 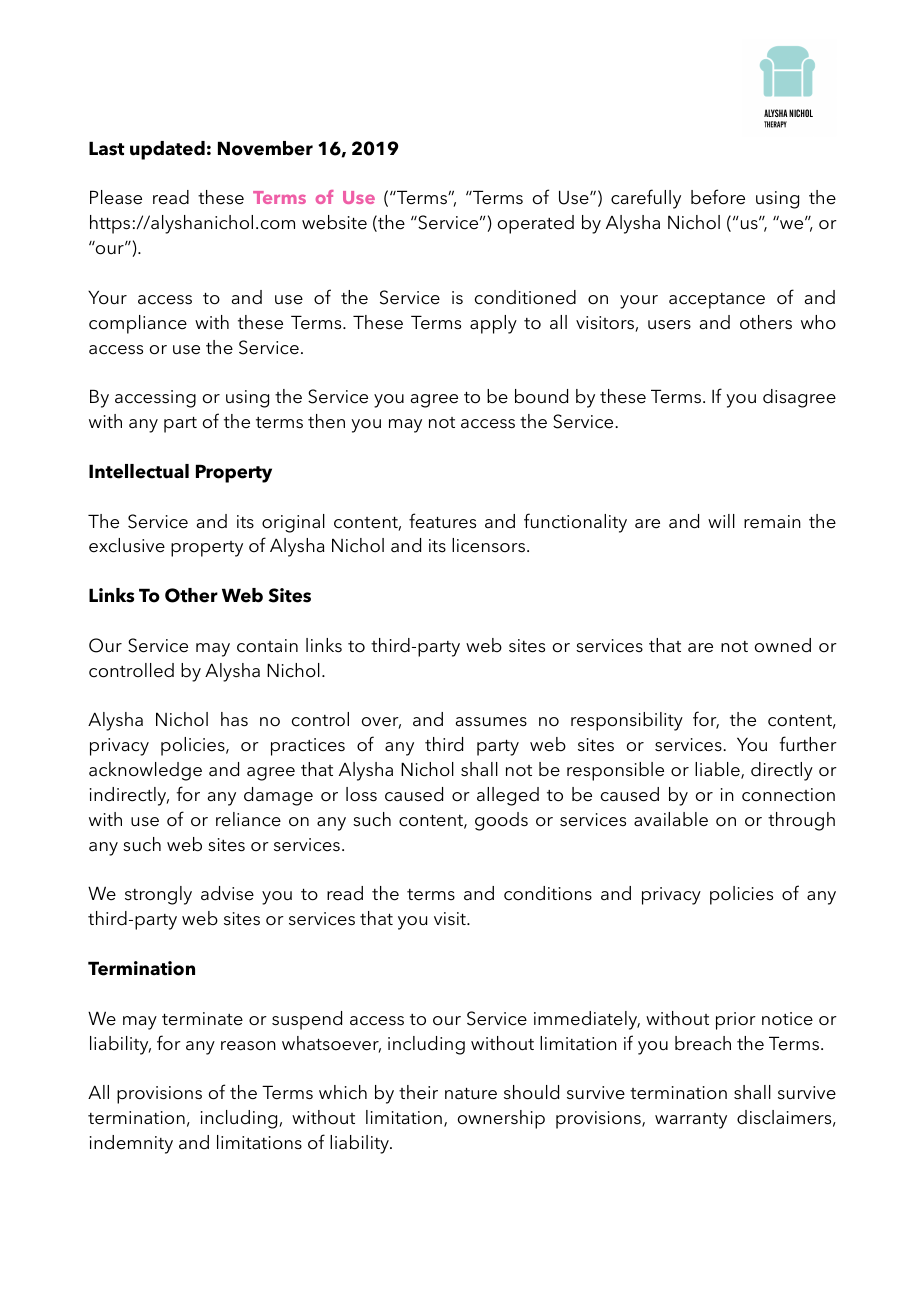 What do you see at coordinates (131, 1144) in the screenshot?
I see `indemnity` at bounding box center [131, 1144].
